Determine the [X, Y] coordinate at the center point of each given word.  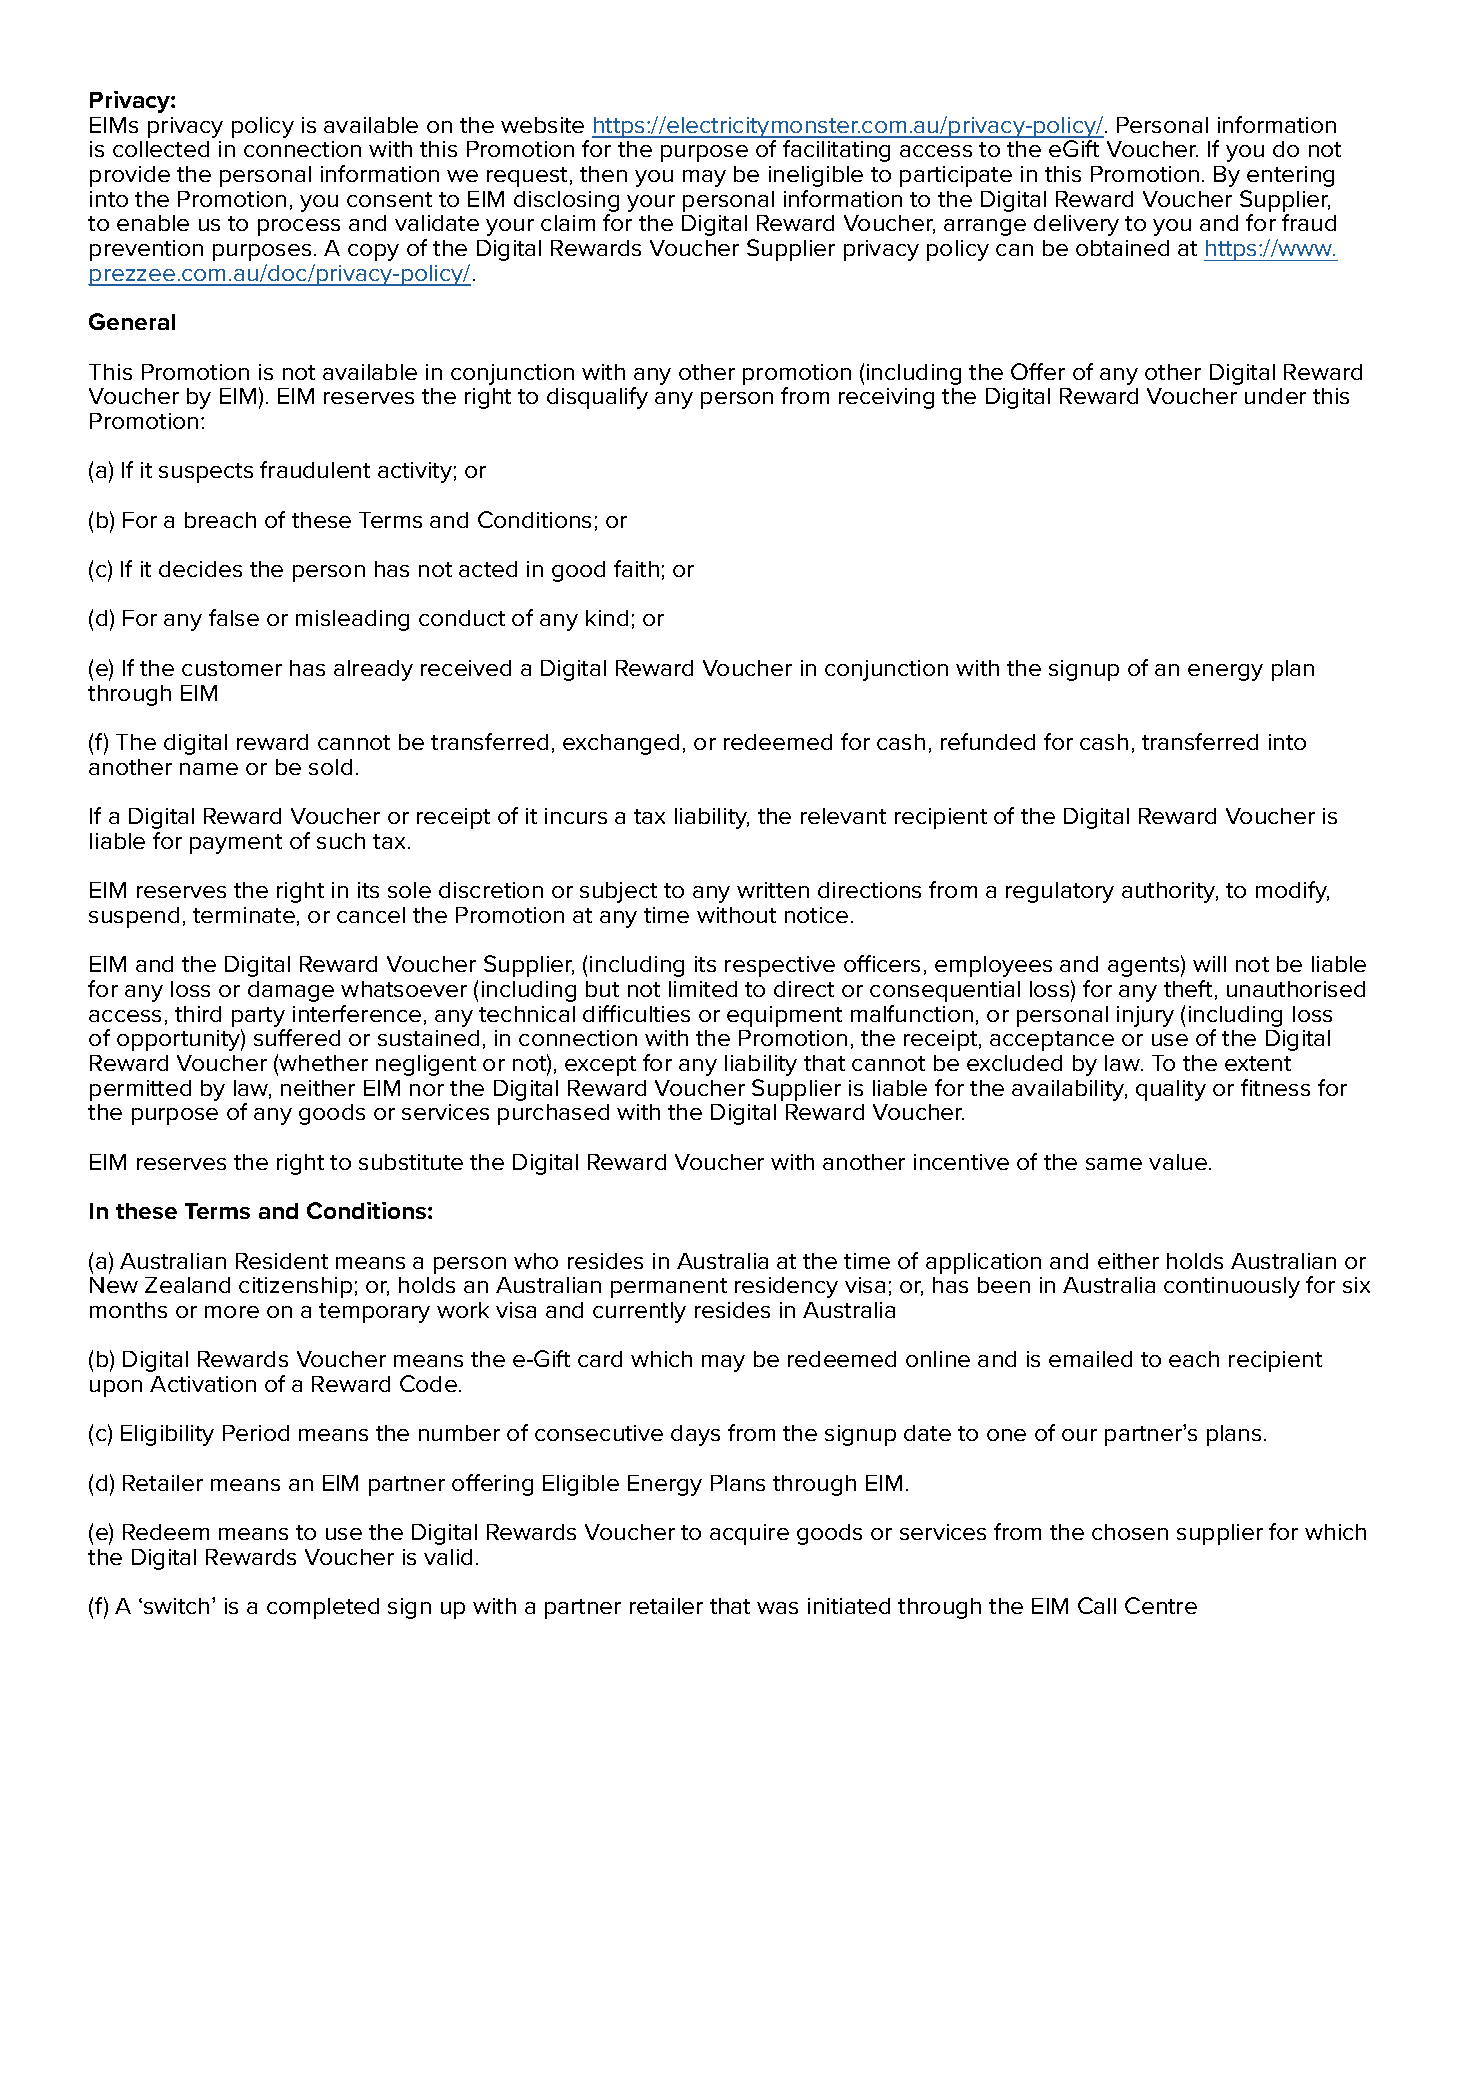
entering [1290, 176]
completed [323, 1608]
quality [1171, 1090]
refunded [988, 741]
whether [323, 1063]
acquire [749, 1534]
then [603, 174]
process [299, 227]
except [600, 1066]
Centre [1161, 1605]
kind [607, 618]
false [234, 617]
